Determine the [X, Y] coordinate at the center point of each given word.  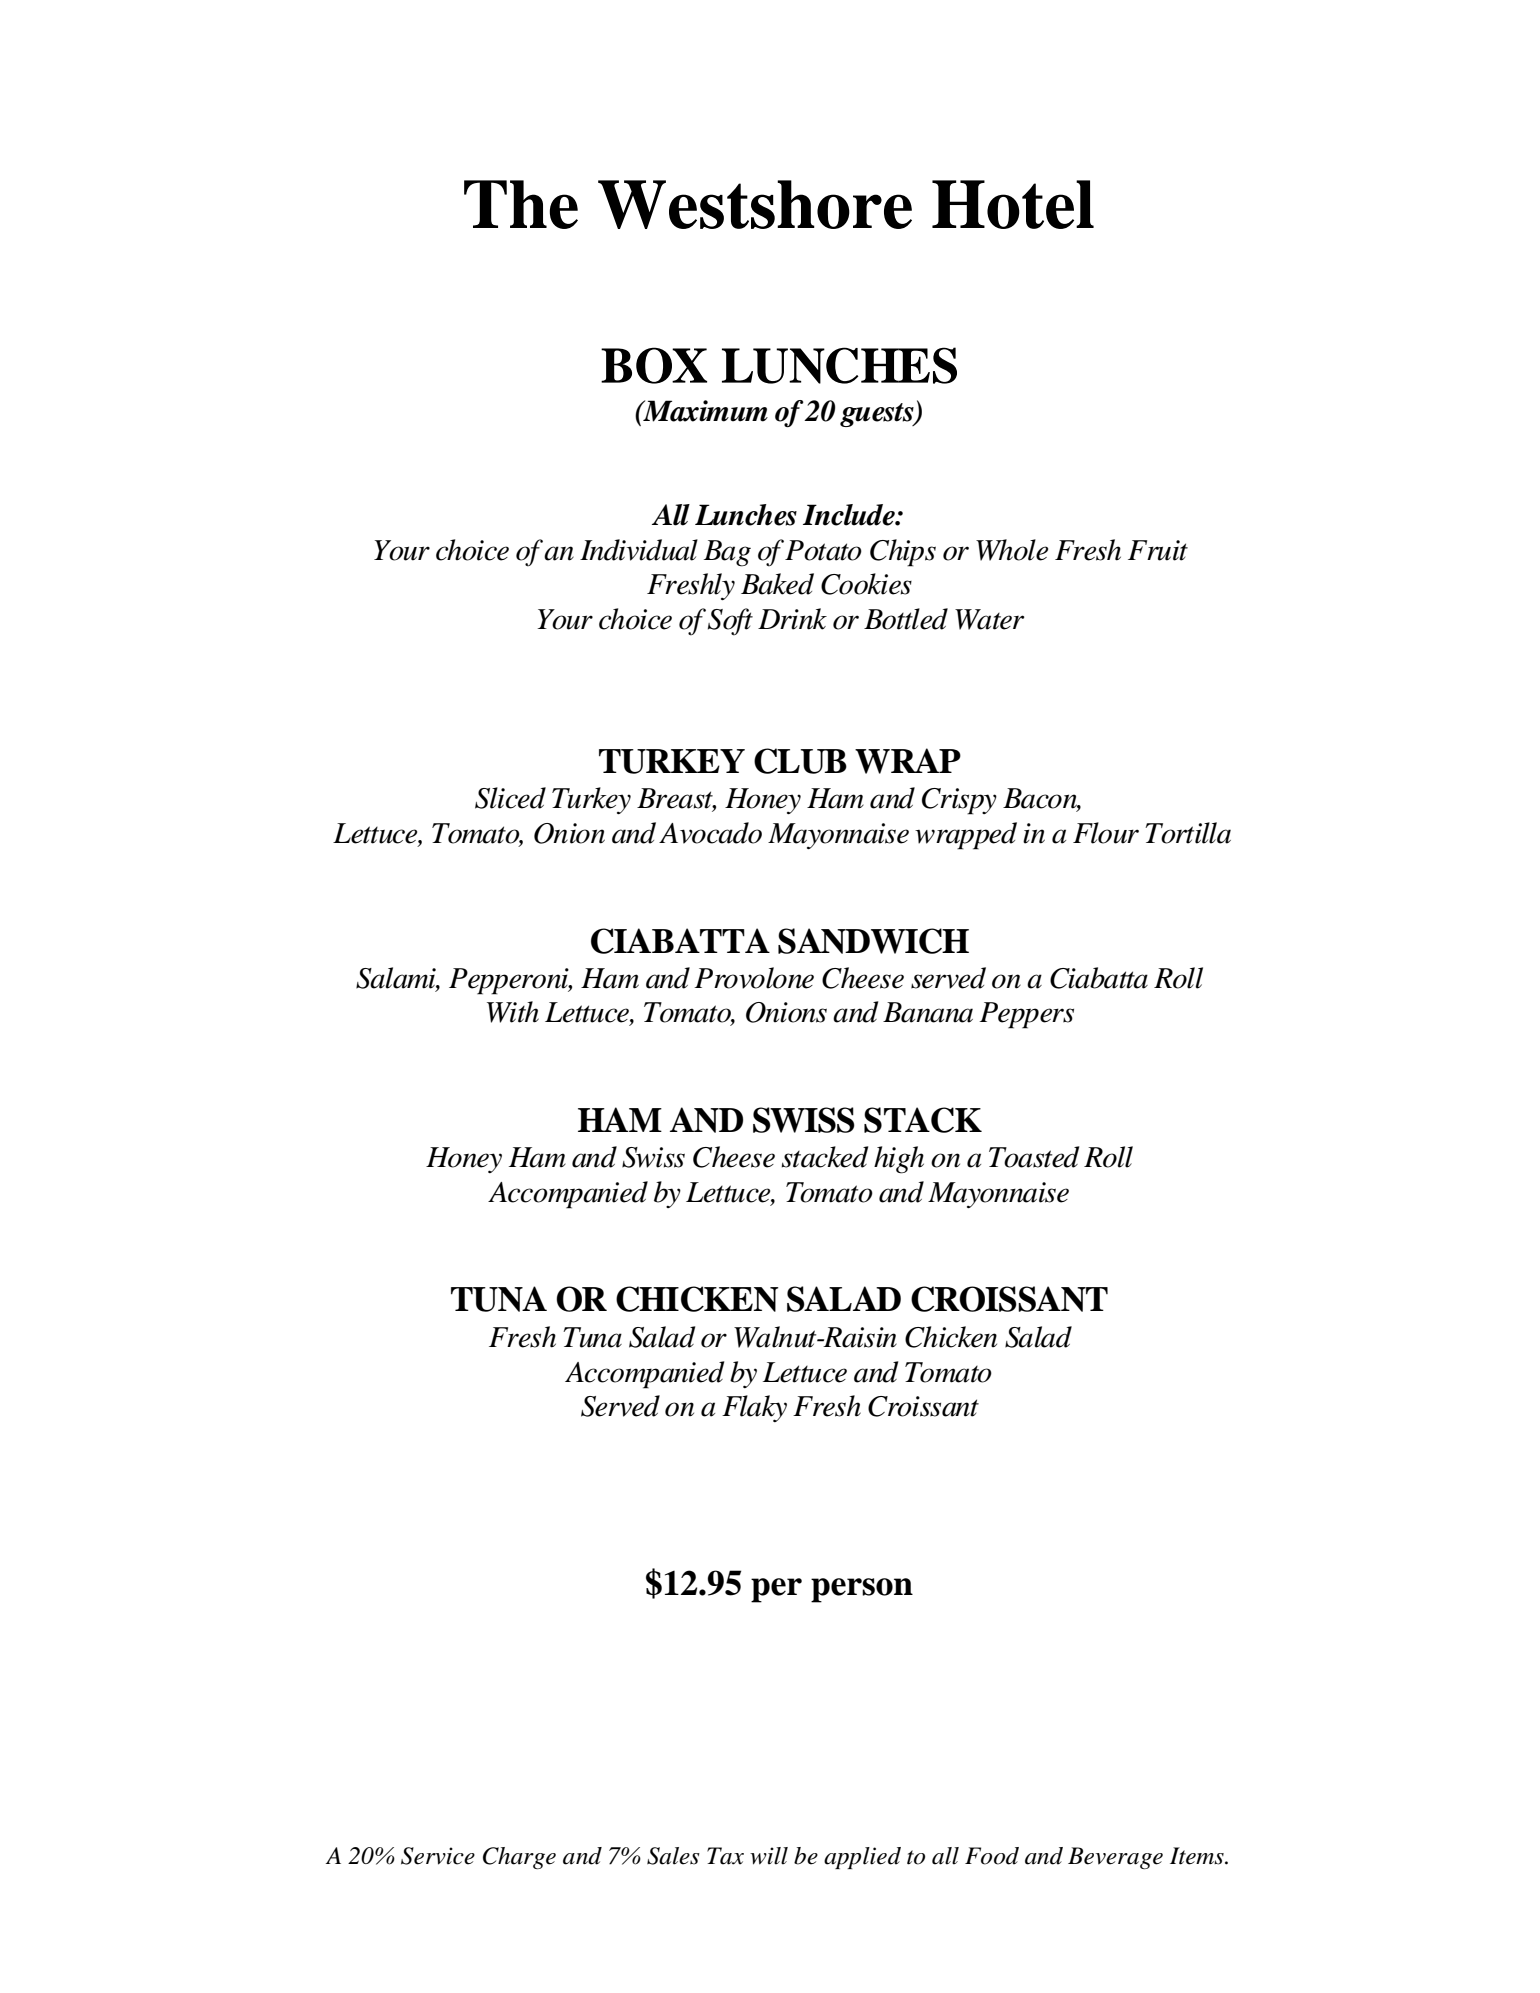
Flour [1106, 833]
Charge [519, 1858]
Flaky [754, 1408]
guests [878, 415]
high [899, 1160]
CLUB [800, 761]
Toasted [1034, 1157]
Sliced [510, 798]
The [521, 204]
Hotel [1013, 204]
